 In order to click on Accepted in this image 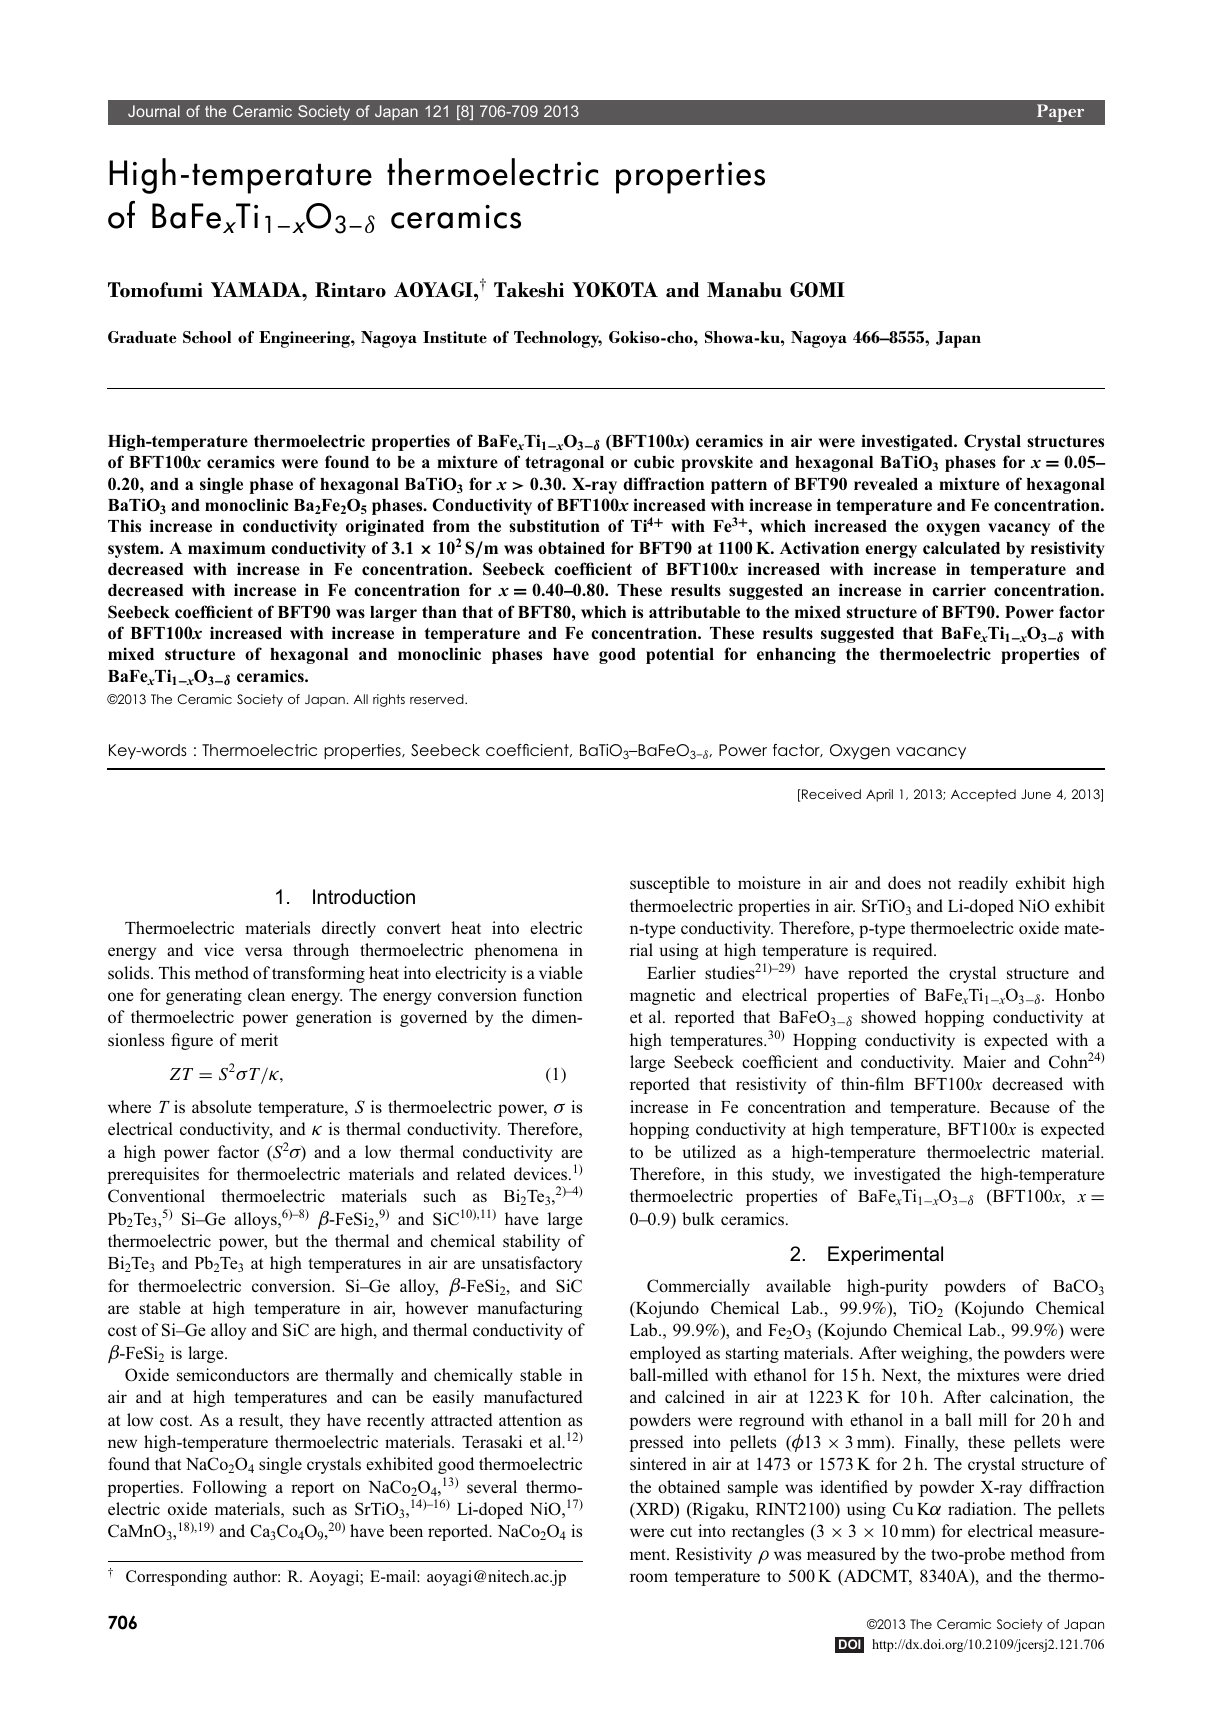, I will do `click(983, 795)`.
